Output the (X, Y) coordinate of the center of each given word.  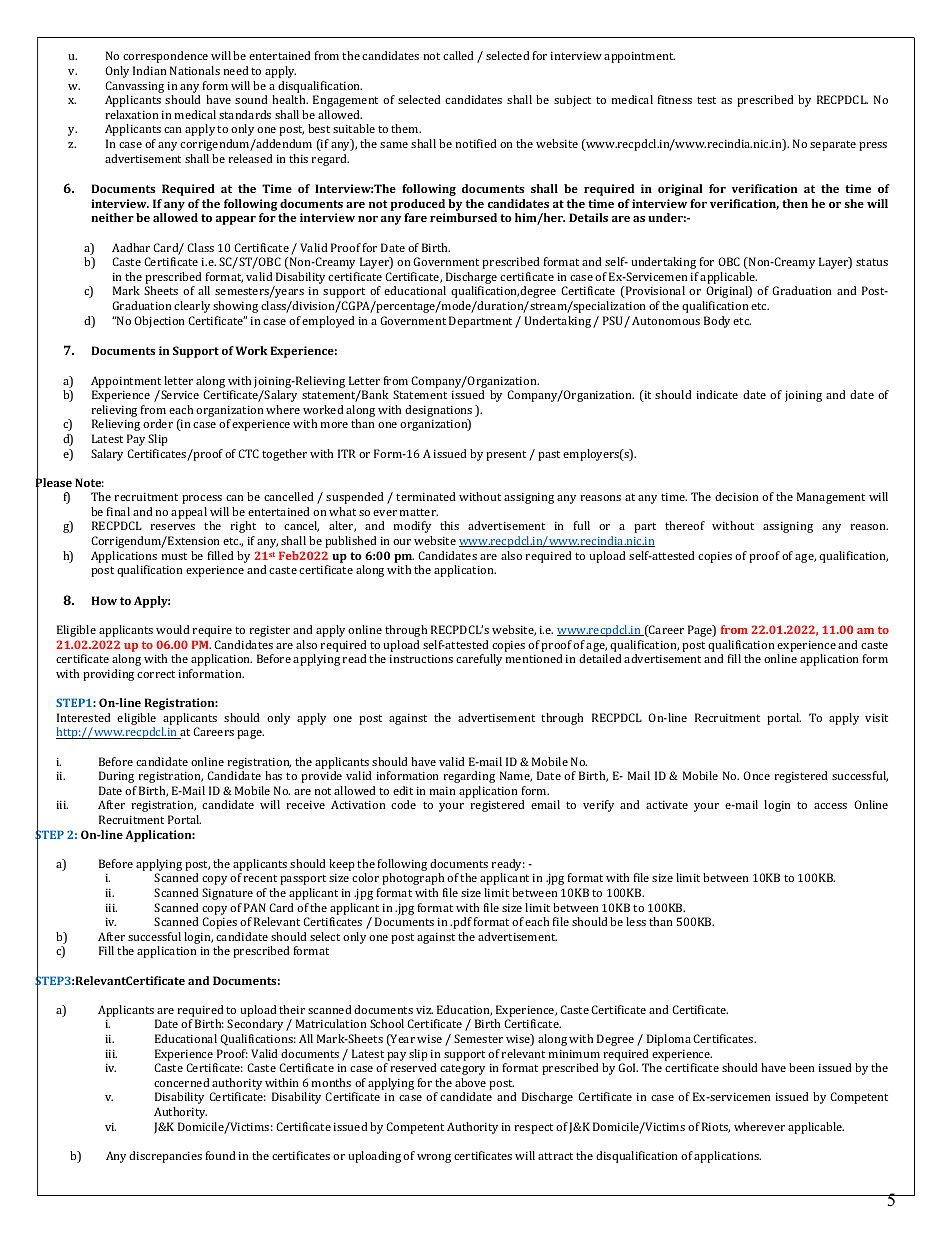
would (173, 629)
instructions (421, 659)
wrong (434, 1158)
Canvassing (134, 87)
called (458, 55)
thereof (685, 525)
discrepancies (165, 1157)
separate (833, 145)
